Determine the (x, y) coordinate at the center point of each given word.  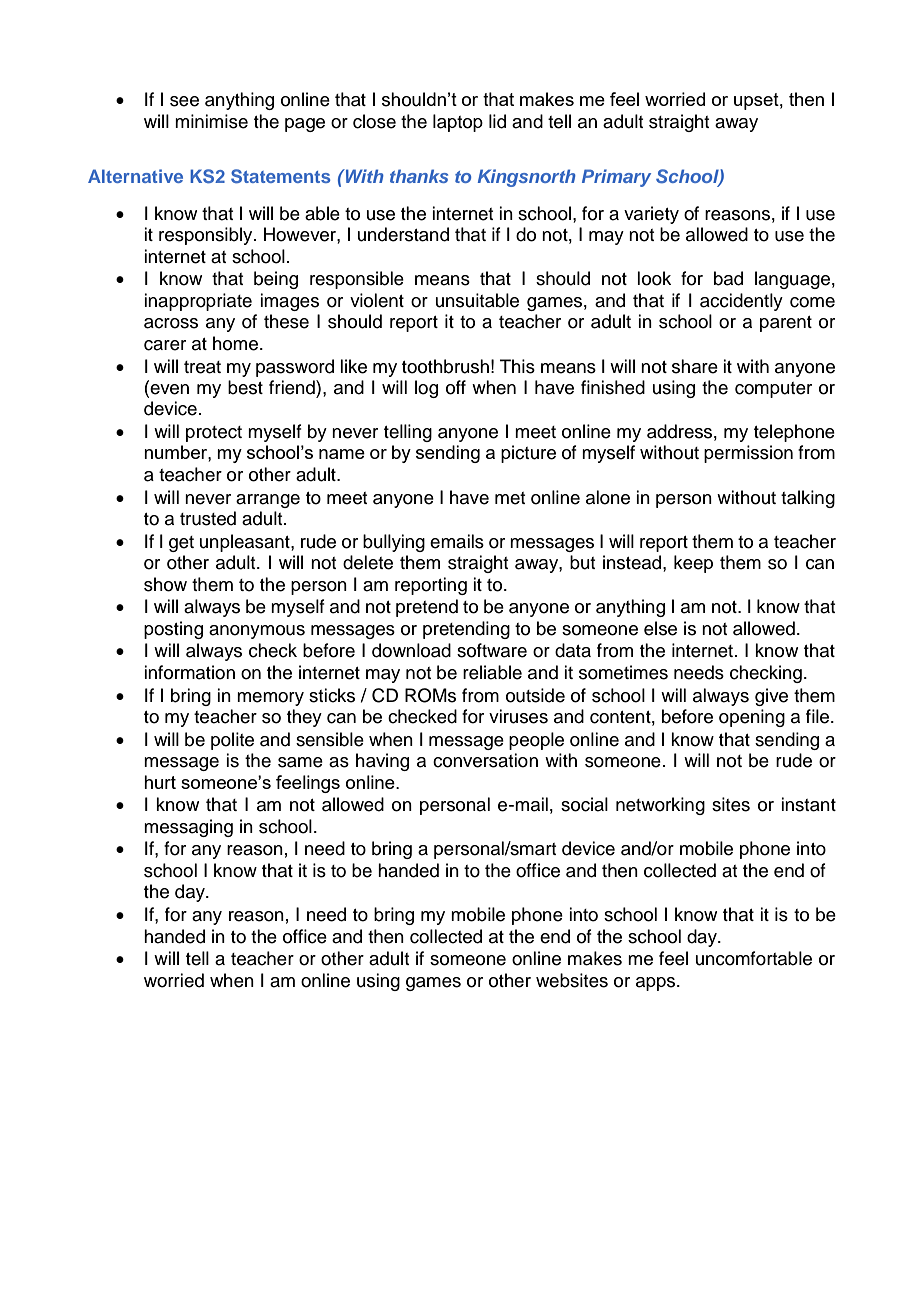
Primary (616, 178)
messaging (188, 828)
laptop (458, 123)
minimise (211, 121)
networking (660, 806)
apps (657, 984)
